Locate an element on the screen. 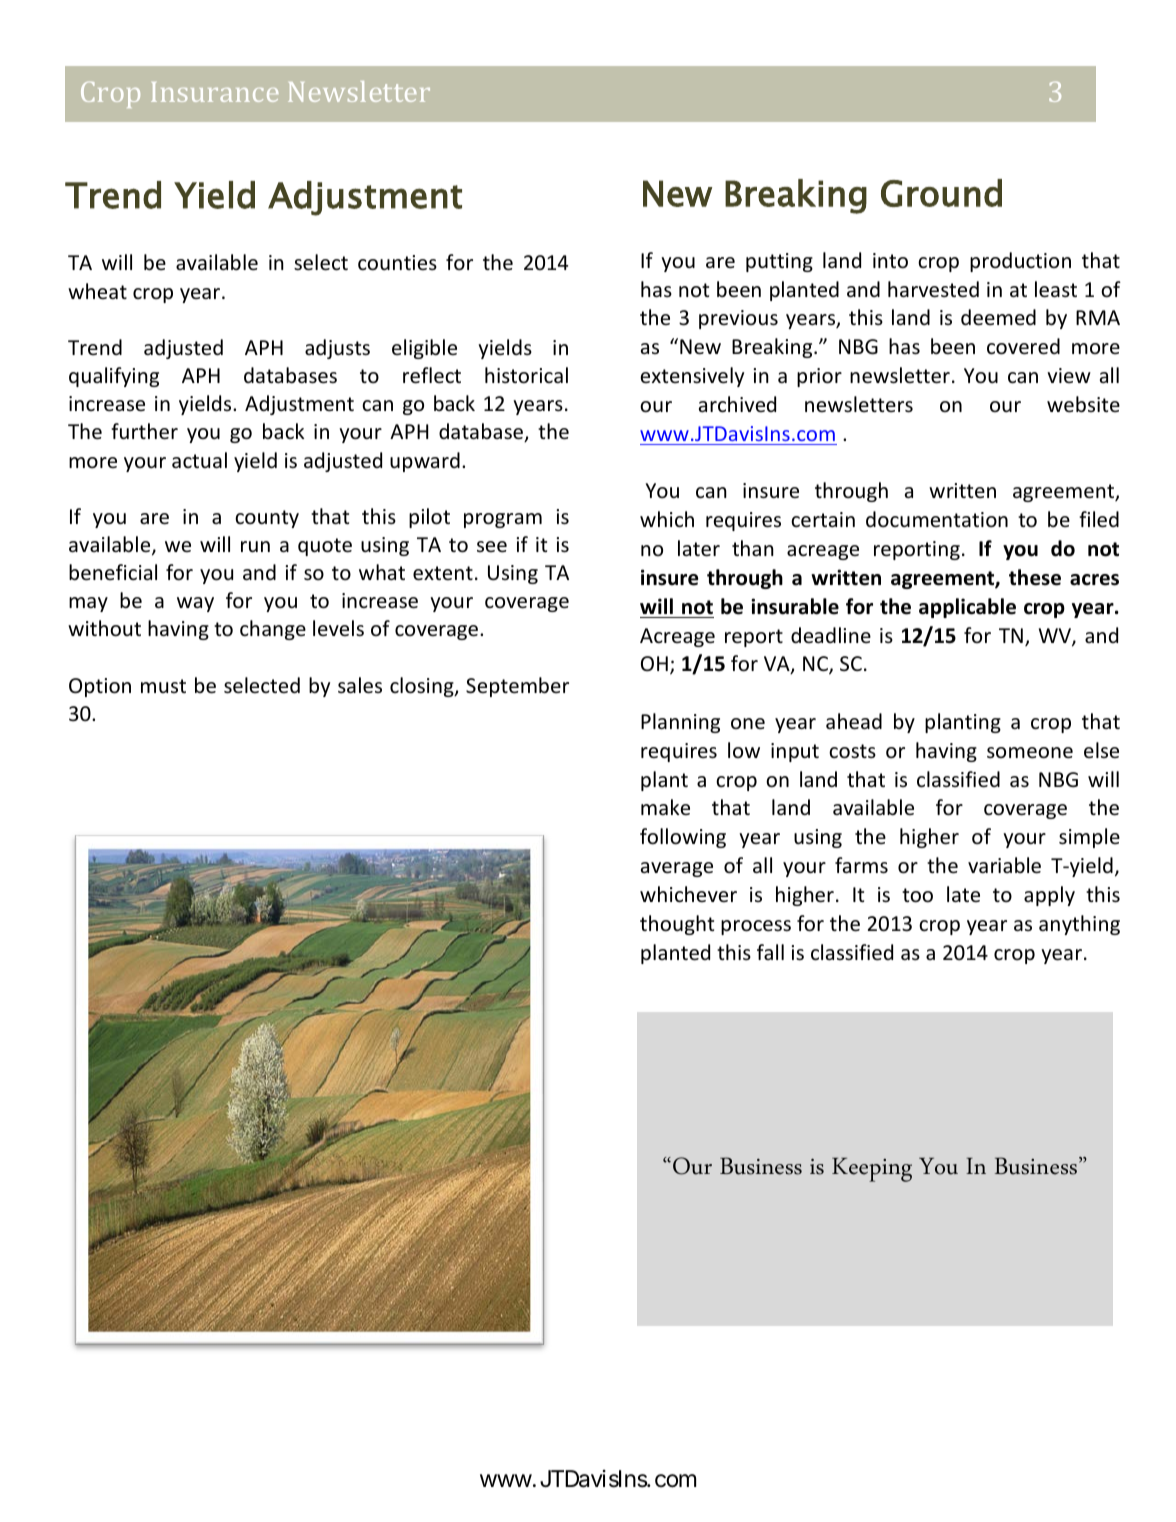 The image size is (1176, 1522). putting is located at coordinates (779, 262).
